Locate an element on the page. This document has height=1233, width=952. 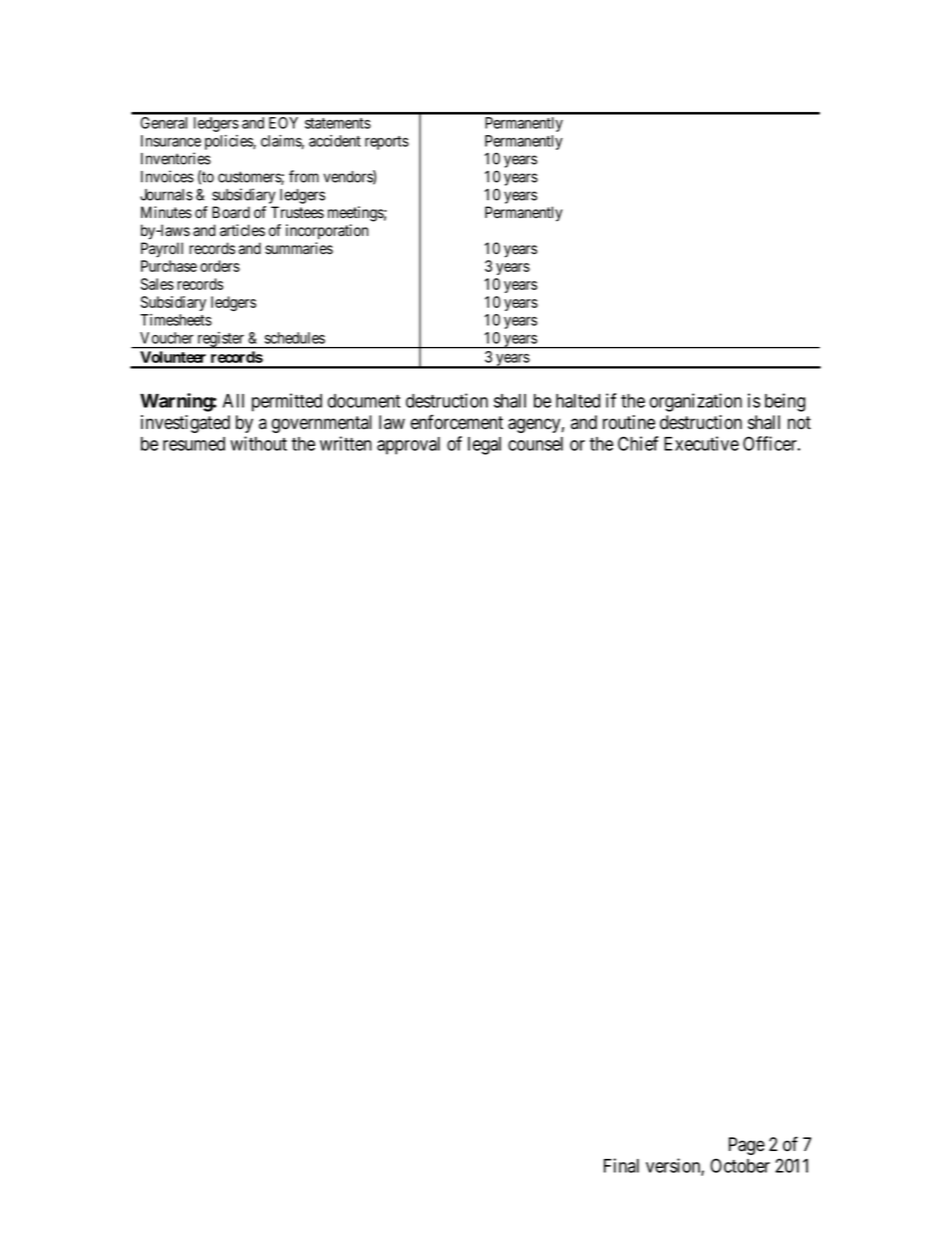
approval is located at coordinates (408, 446).
